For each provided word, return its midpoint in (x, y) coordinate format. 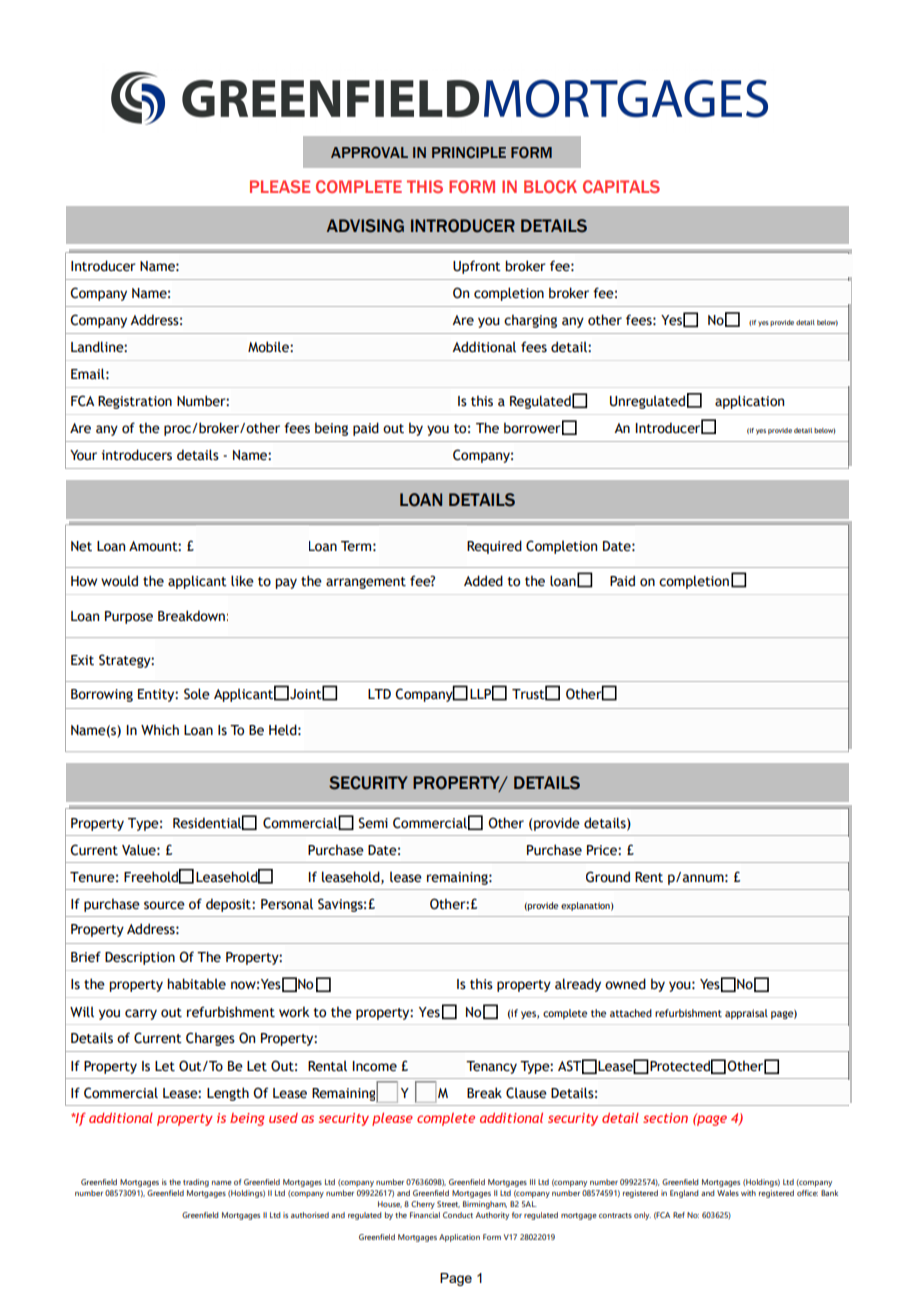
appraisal (746, 1014)
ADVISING (365, 226)
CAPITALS (621, 186)
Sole (197, 694)
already (578, 985)
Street (448, 1204)
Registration (135, 402)
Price (603, 850)
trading (196, 1183)
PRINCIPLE (469, 152)
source (164, 905)
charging (530, 321)
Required (494, 547)
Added (483, 581)
